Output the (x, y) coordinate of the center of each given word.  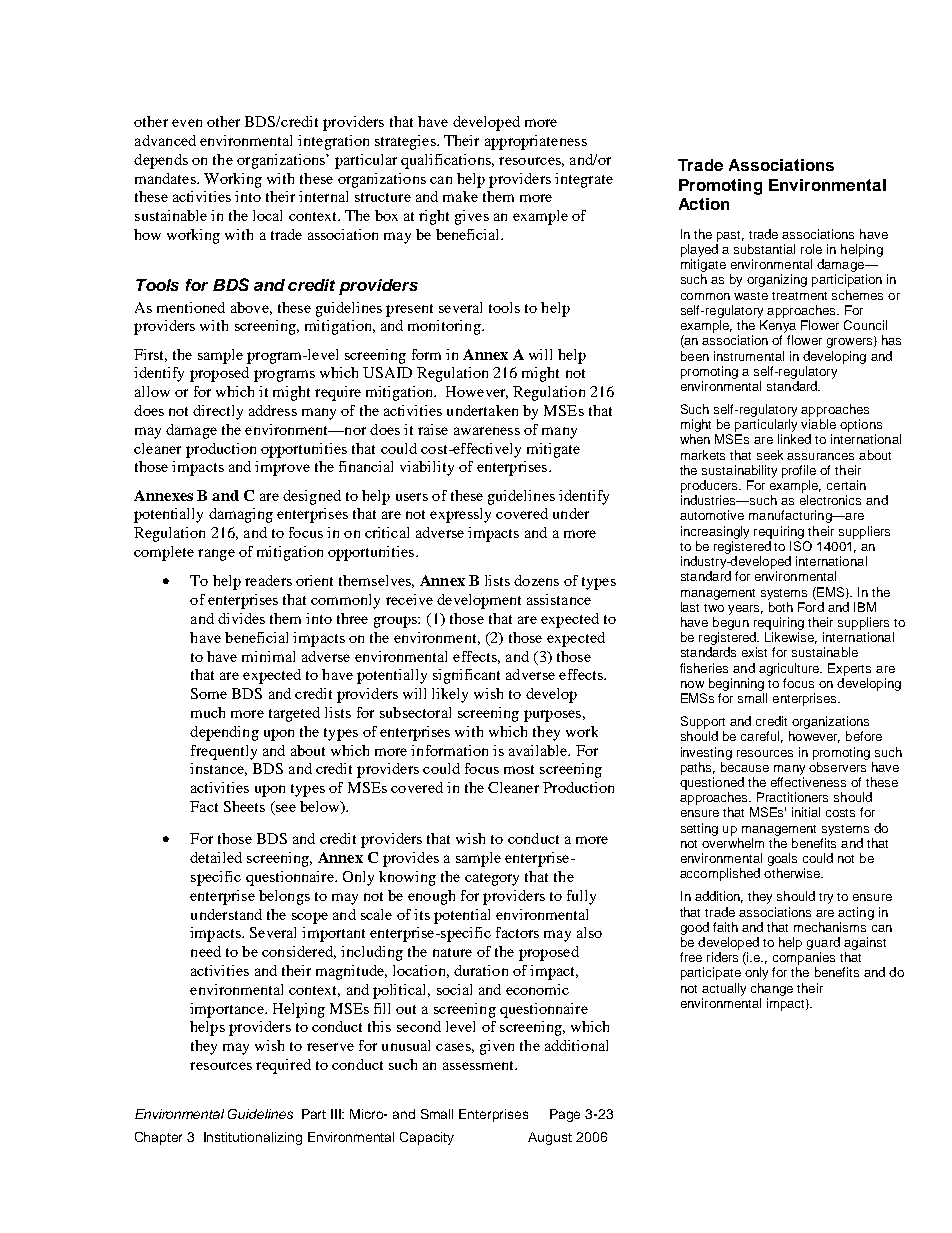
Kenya (778, 326)
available (539, 750)
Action (704, 204)
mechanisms (830, 927)
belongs (284, 897)
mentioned (191, 307)
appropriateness (536, 142)
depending (224, 733)
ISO (801, 546)
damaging (241, 515)
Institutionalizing (253, 1138)
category (492, 879)
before (864, 736)
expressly (460, 515)
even (187, 123)
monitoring (445, 327)
